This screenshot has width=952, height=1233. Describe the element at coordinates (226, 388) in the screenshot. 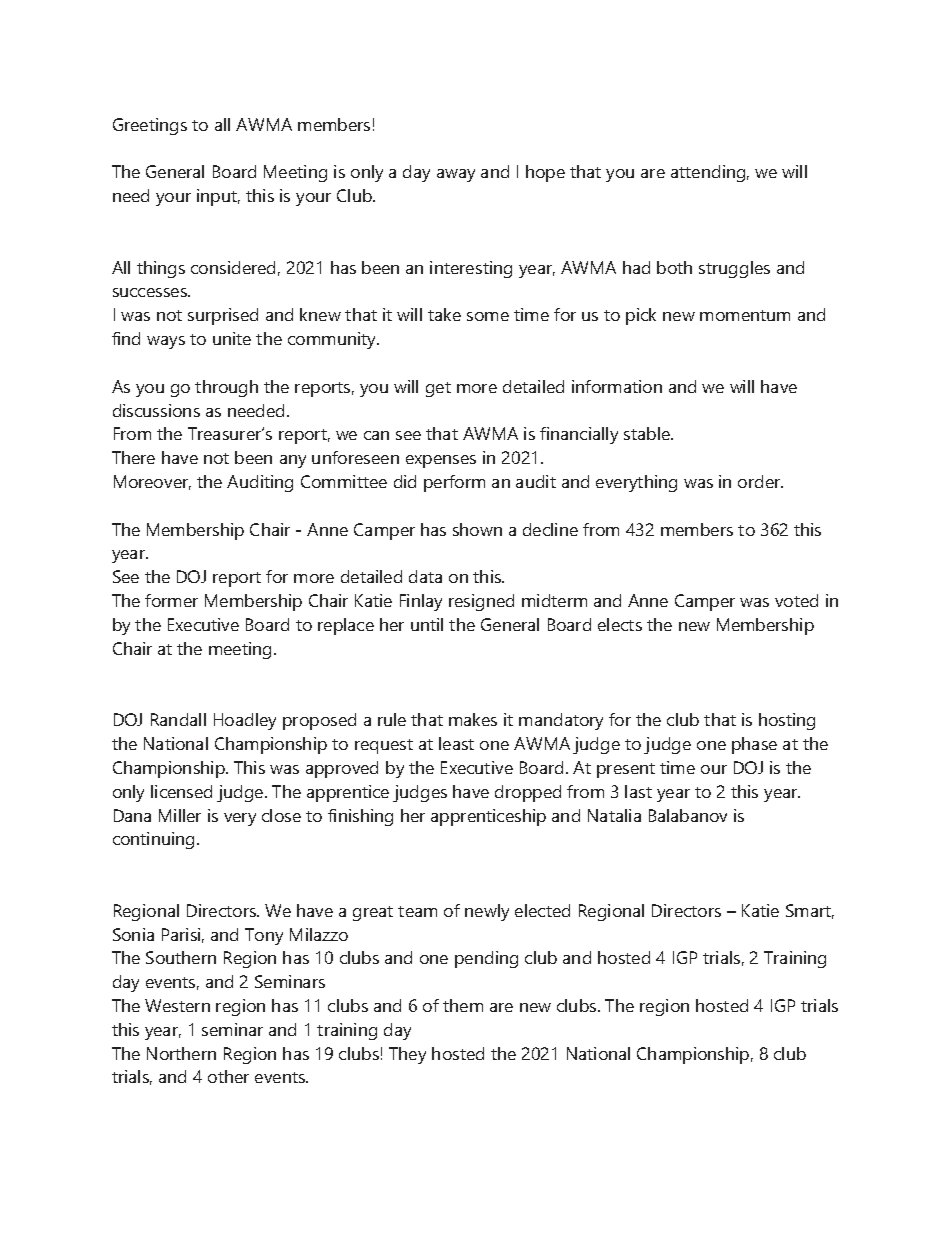

I see `through` at that location.
